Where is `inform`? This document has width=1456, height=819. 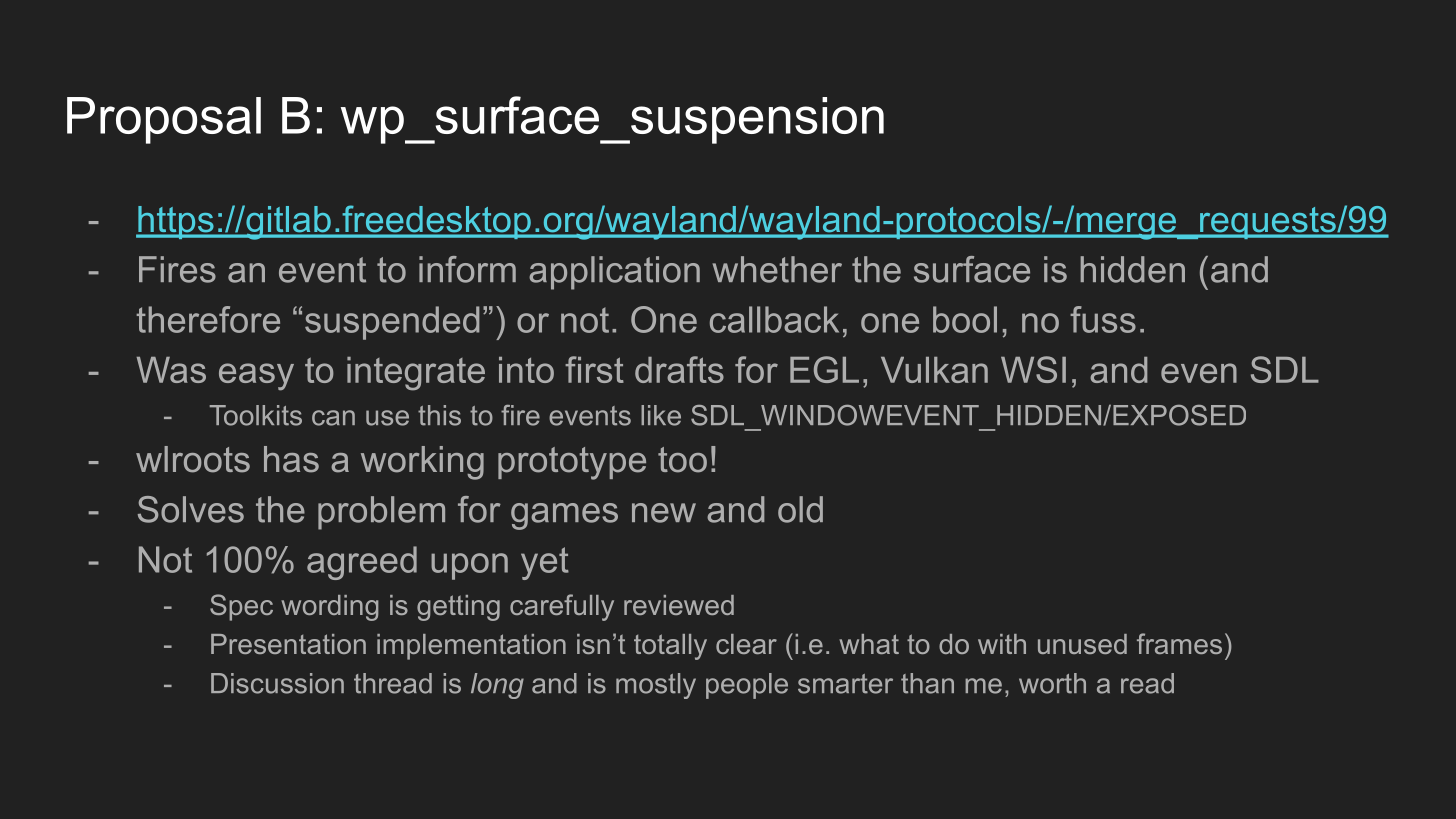
inform is located at coordinates (467, 269).
